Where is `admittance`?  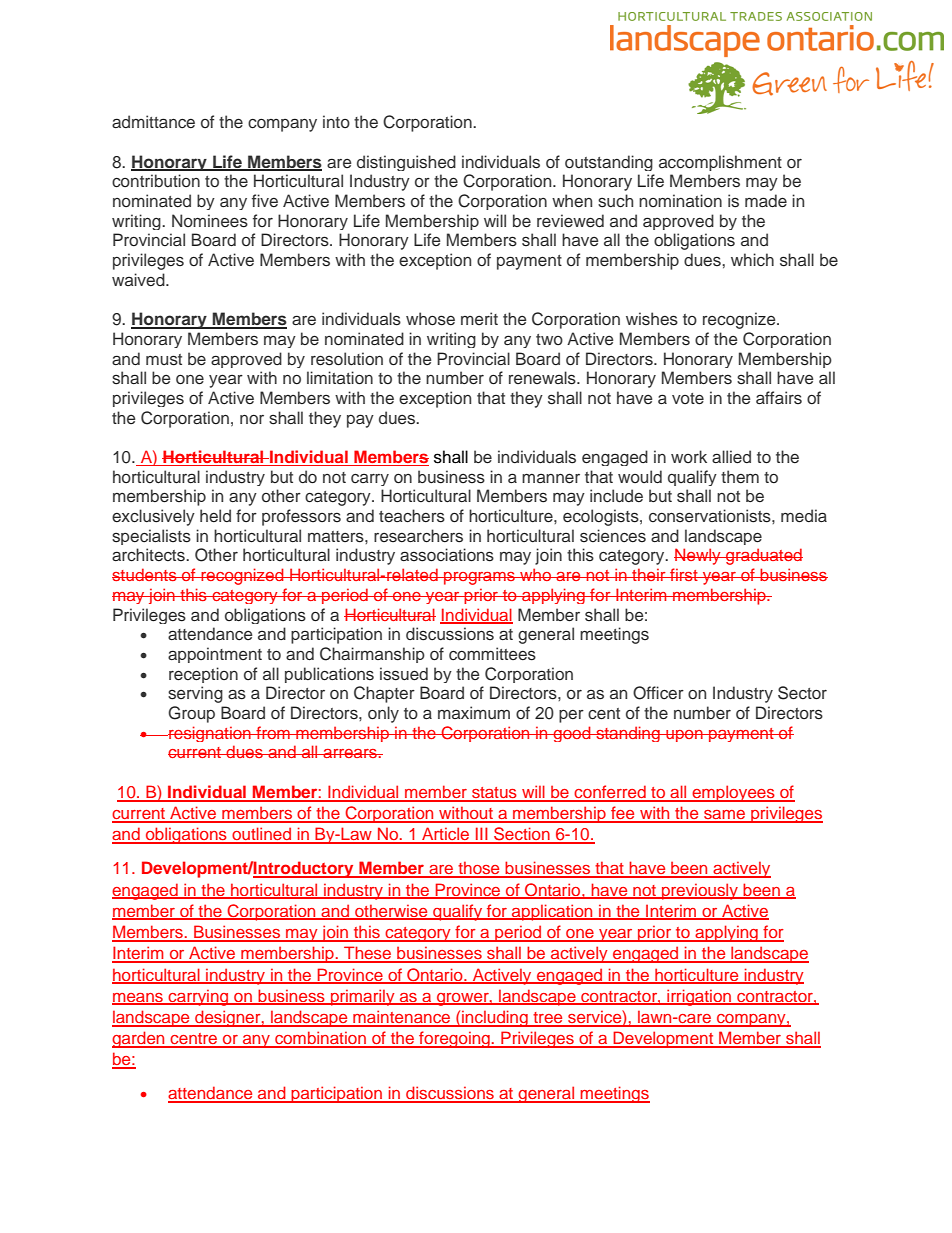 admittance is located at coordinates (153, 122).
